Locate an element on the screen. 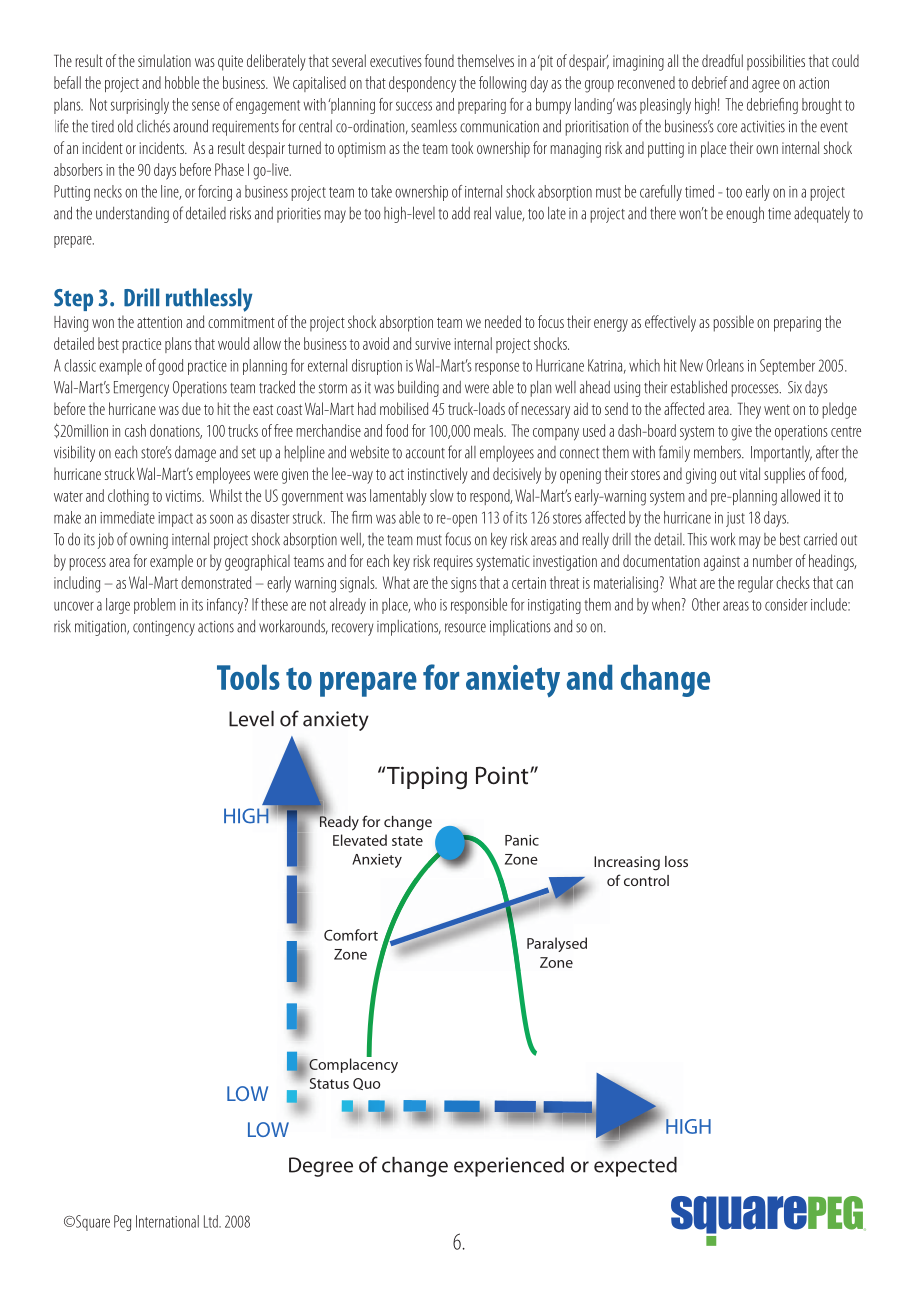 This screenshot has height=1297, width=924. change is located at coordinates (665, 680).
